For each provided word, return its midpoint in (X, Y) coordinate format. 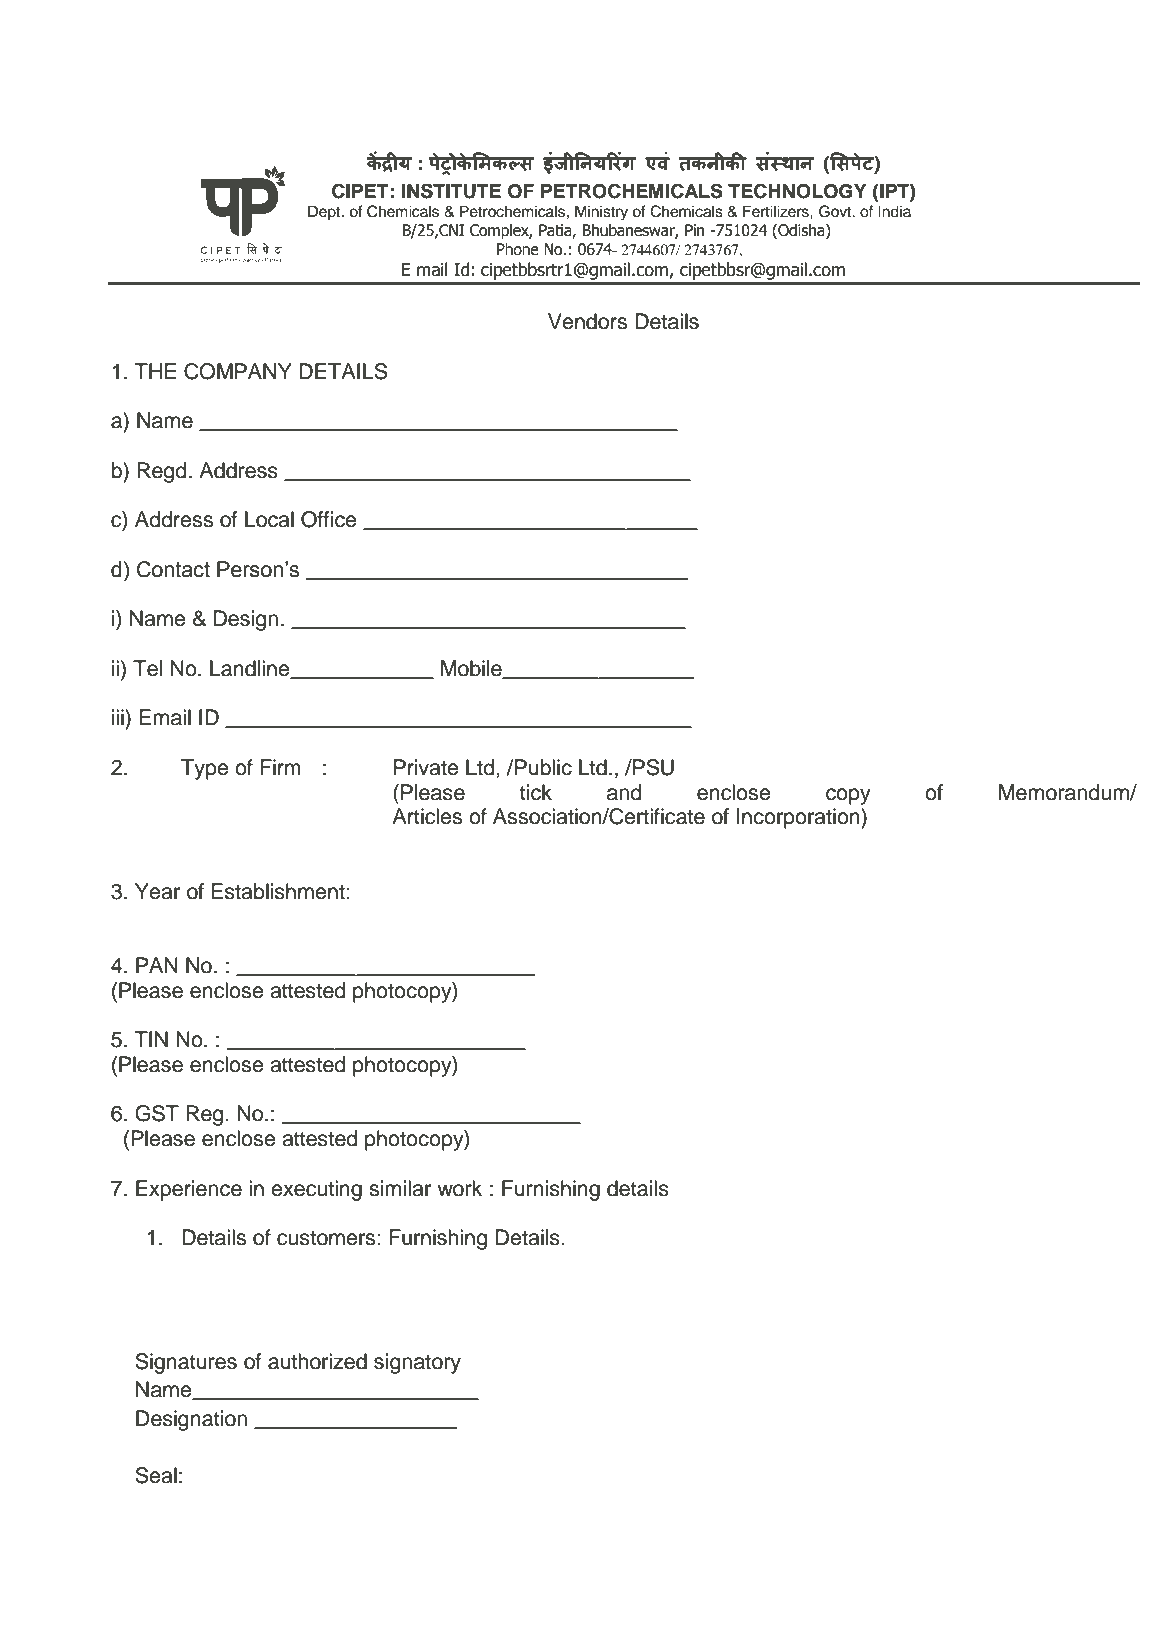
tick (536, 792)
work (459, 1188)
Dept (325, 213)
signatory (417, 1363)
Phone (518, 249)
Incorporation (799, 818)
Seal (156, 1475)
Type (205, 769)
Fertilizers (777, 211)
